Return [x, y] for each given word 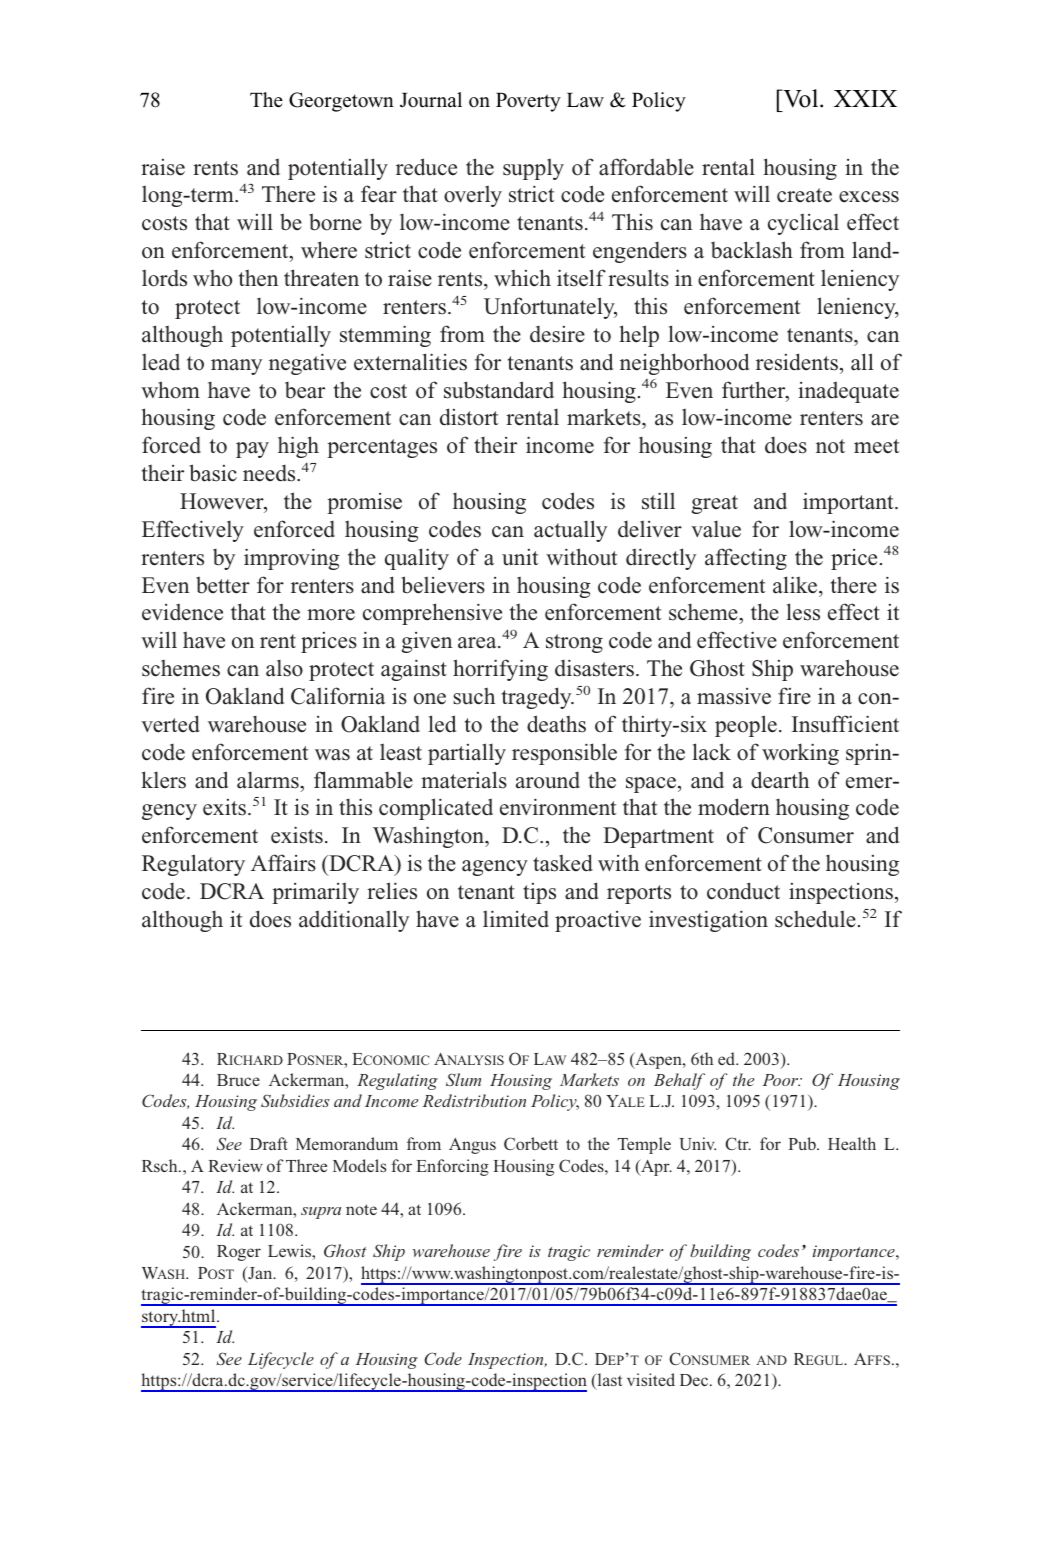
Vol [801, 98]
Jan [260, 1274]
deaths [556, 724]
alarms [269, 780]
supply [533, 169]
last [608, 1381]
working [800, 754]
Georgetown [341, 102]
